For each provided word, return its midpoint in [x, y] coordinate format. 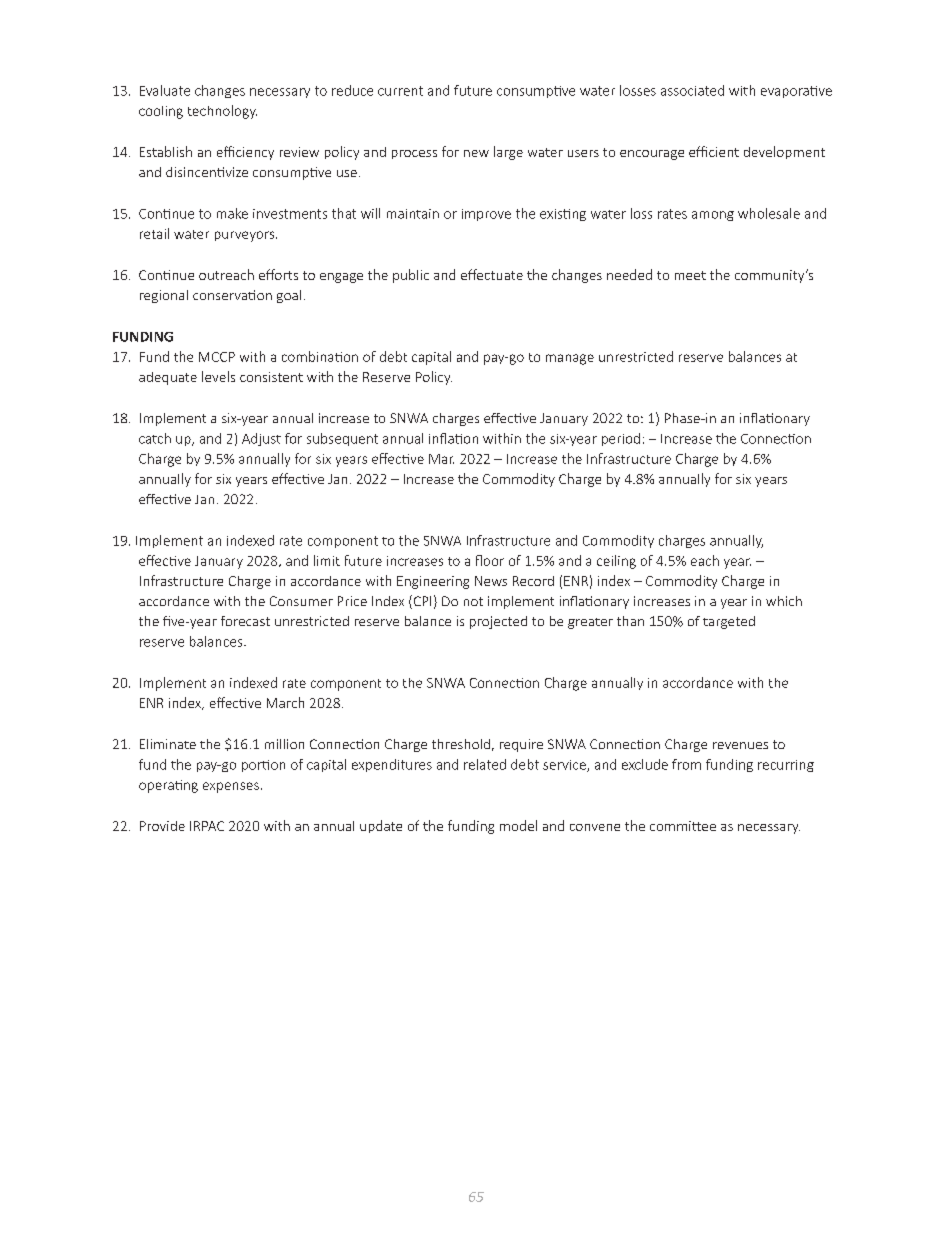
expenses [231, 787]
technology [222, 112]
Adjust [261, 439]
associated [692, 90]
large [508, 153]
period [621, 439]
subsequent [342, 439]
